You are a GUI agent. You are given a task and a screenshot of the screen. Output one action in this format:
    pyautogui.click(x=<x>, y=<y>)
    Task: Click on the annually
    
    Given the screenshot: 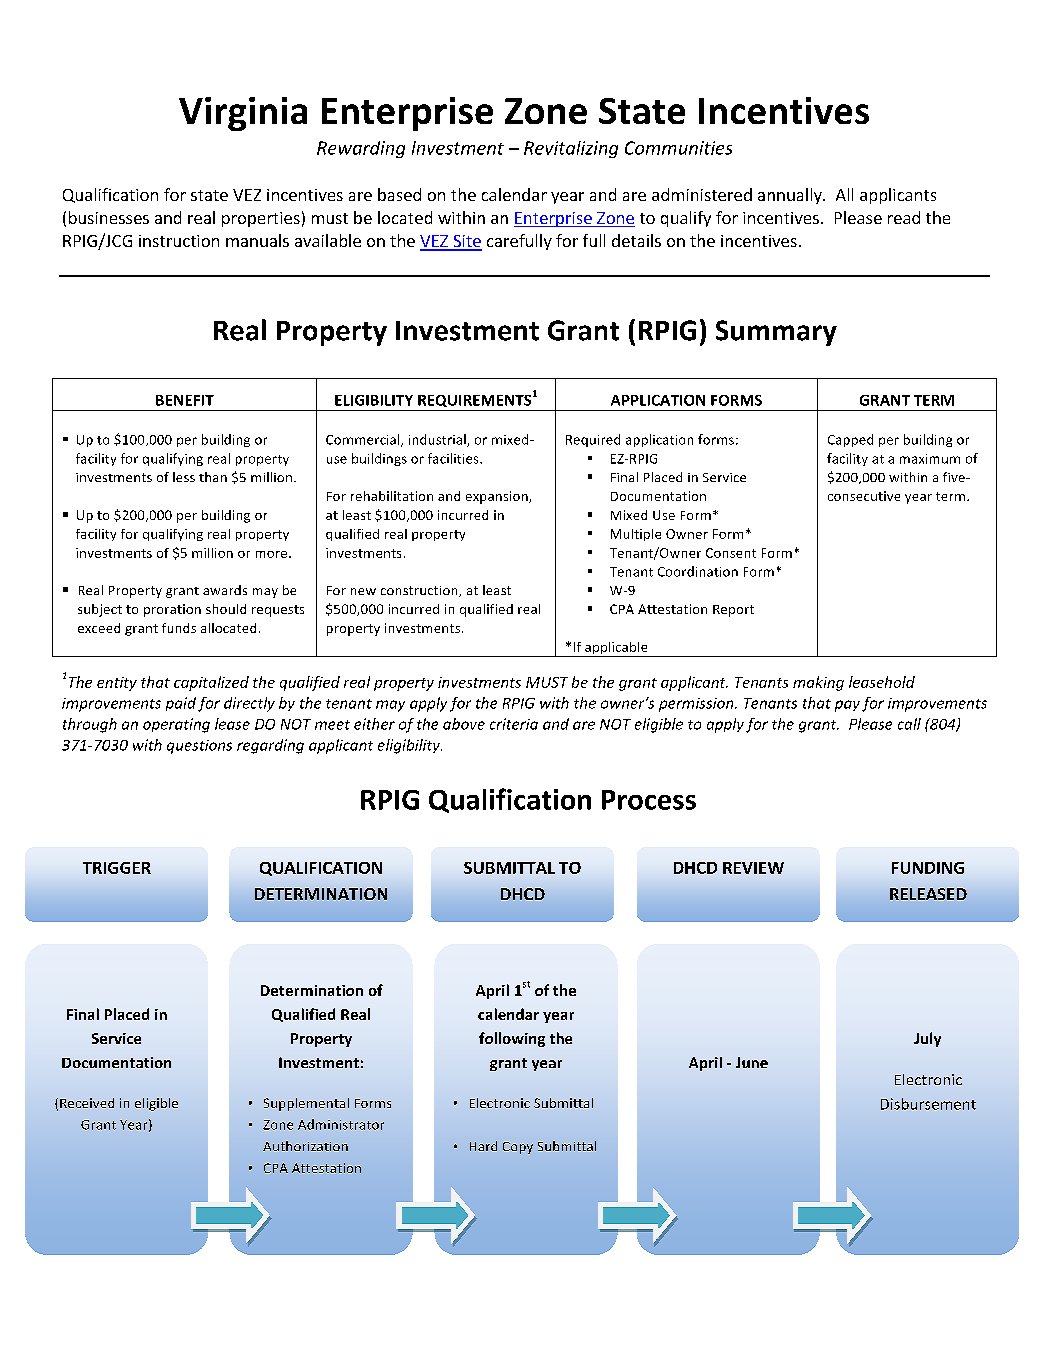 What is the action you would take?
    pyautogui.click(x=791, y=196)
